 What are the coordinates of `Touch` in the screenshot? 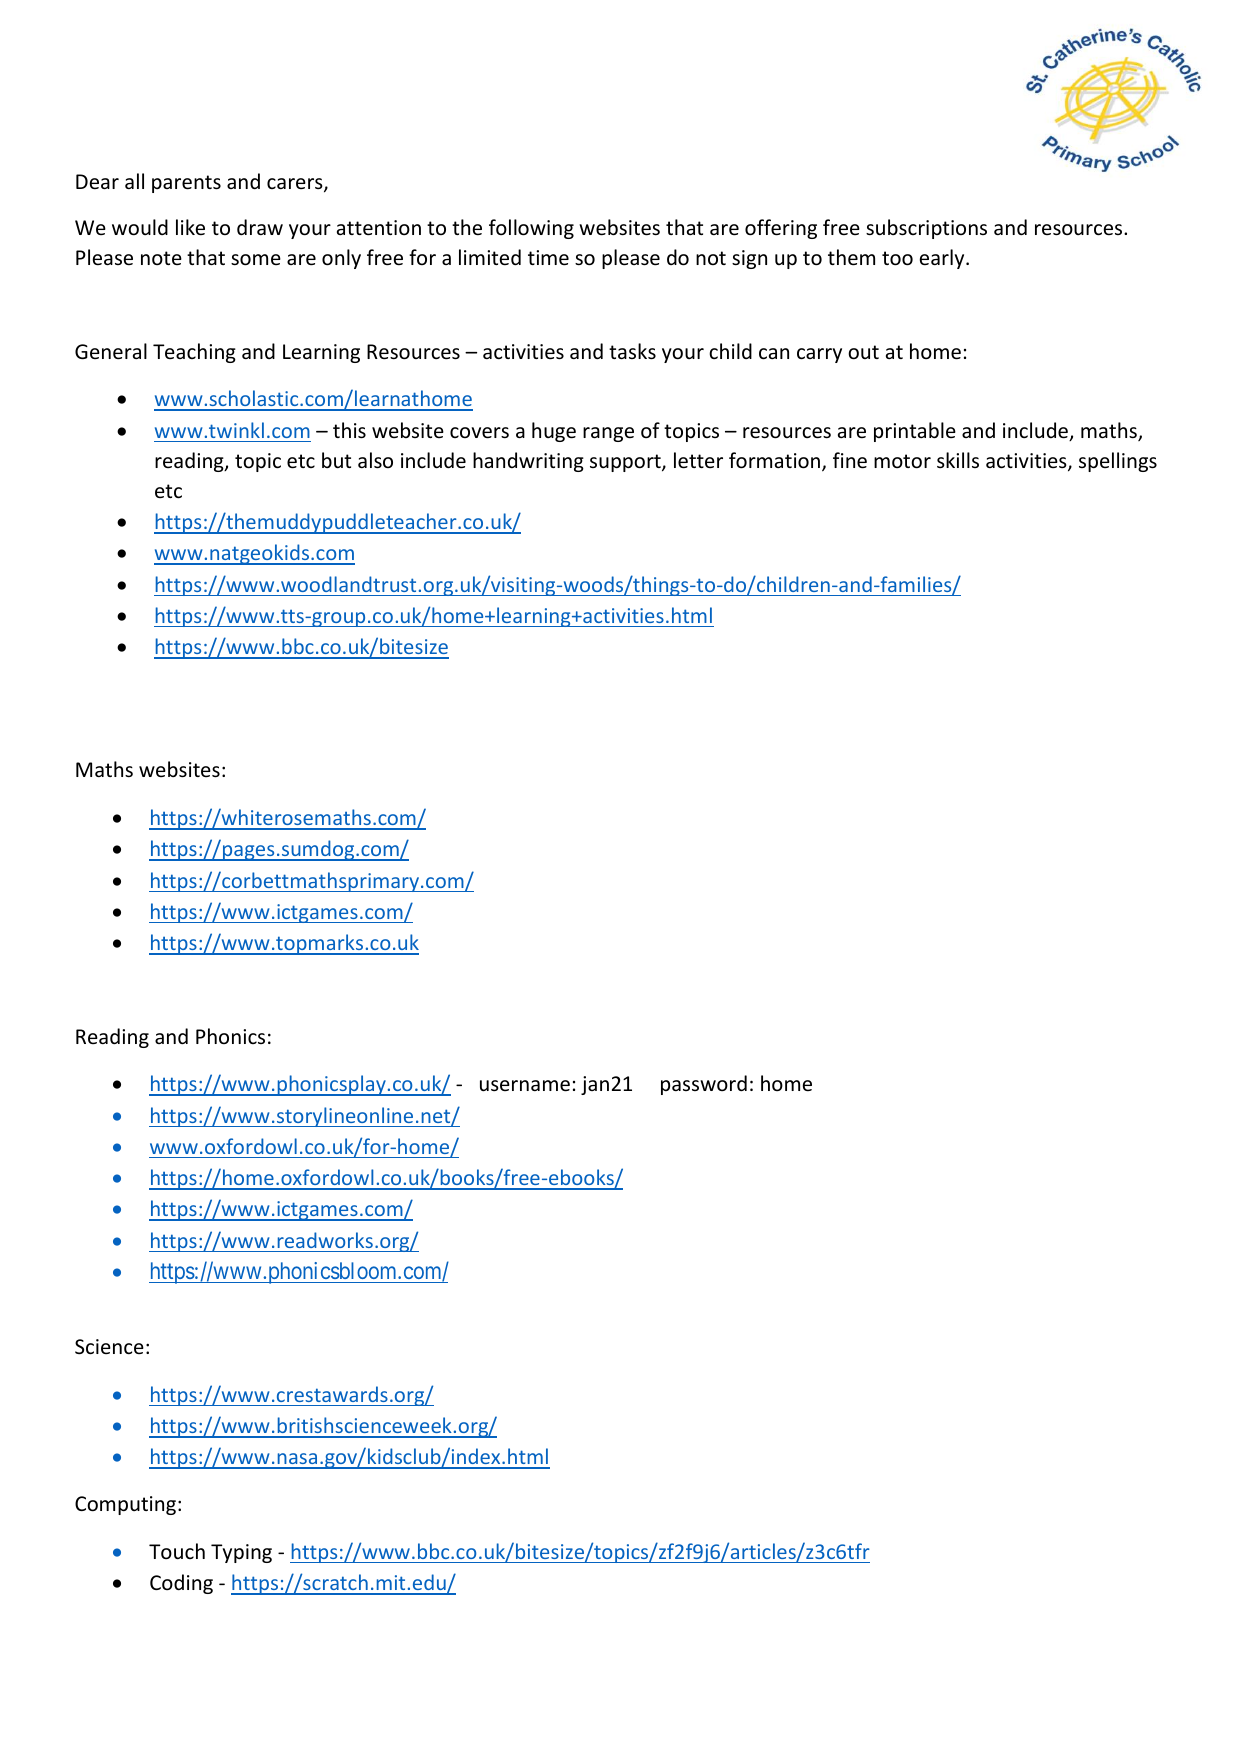 It's located at (177, 1551).
